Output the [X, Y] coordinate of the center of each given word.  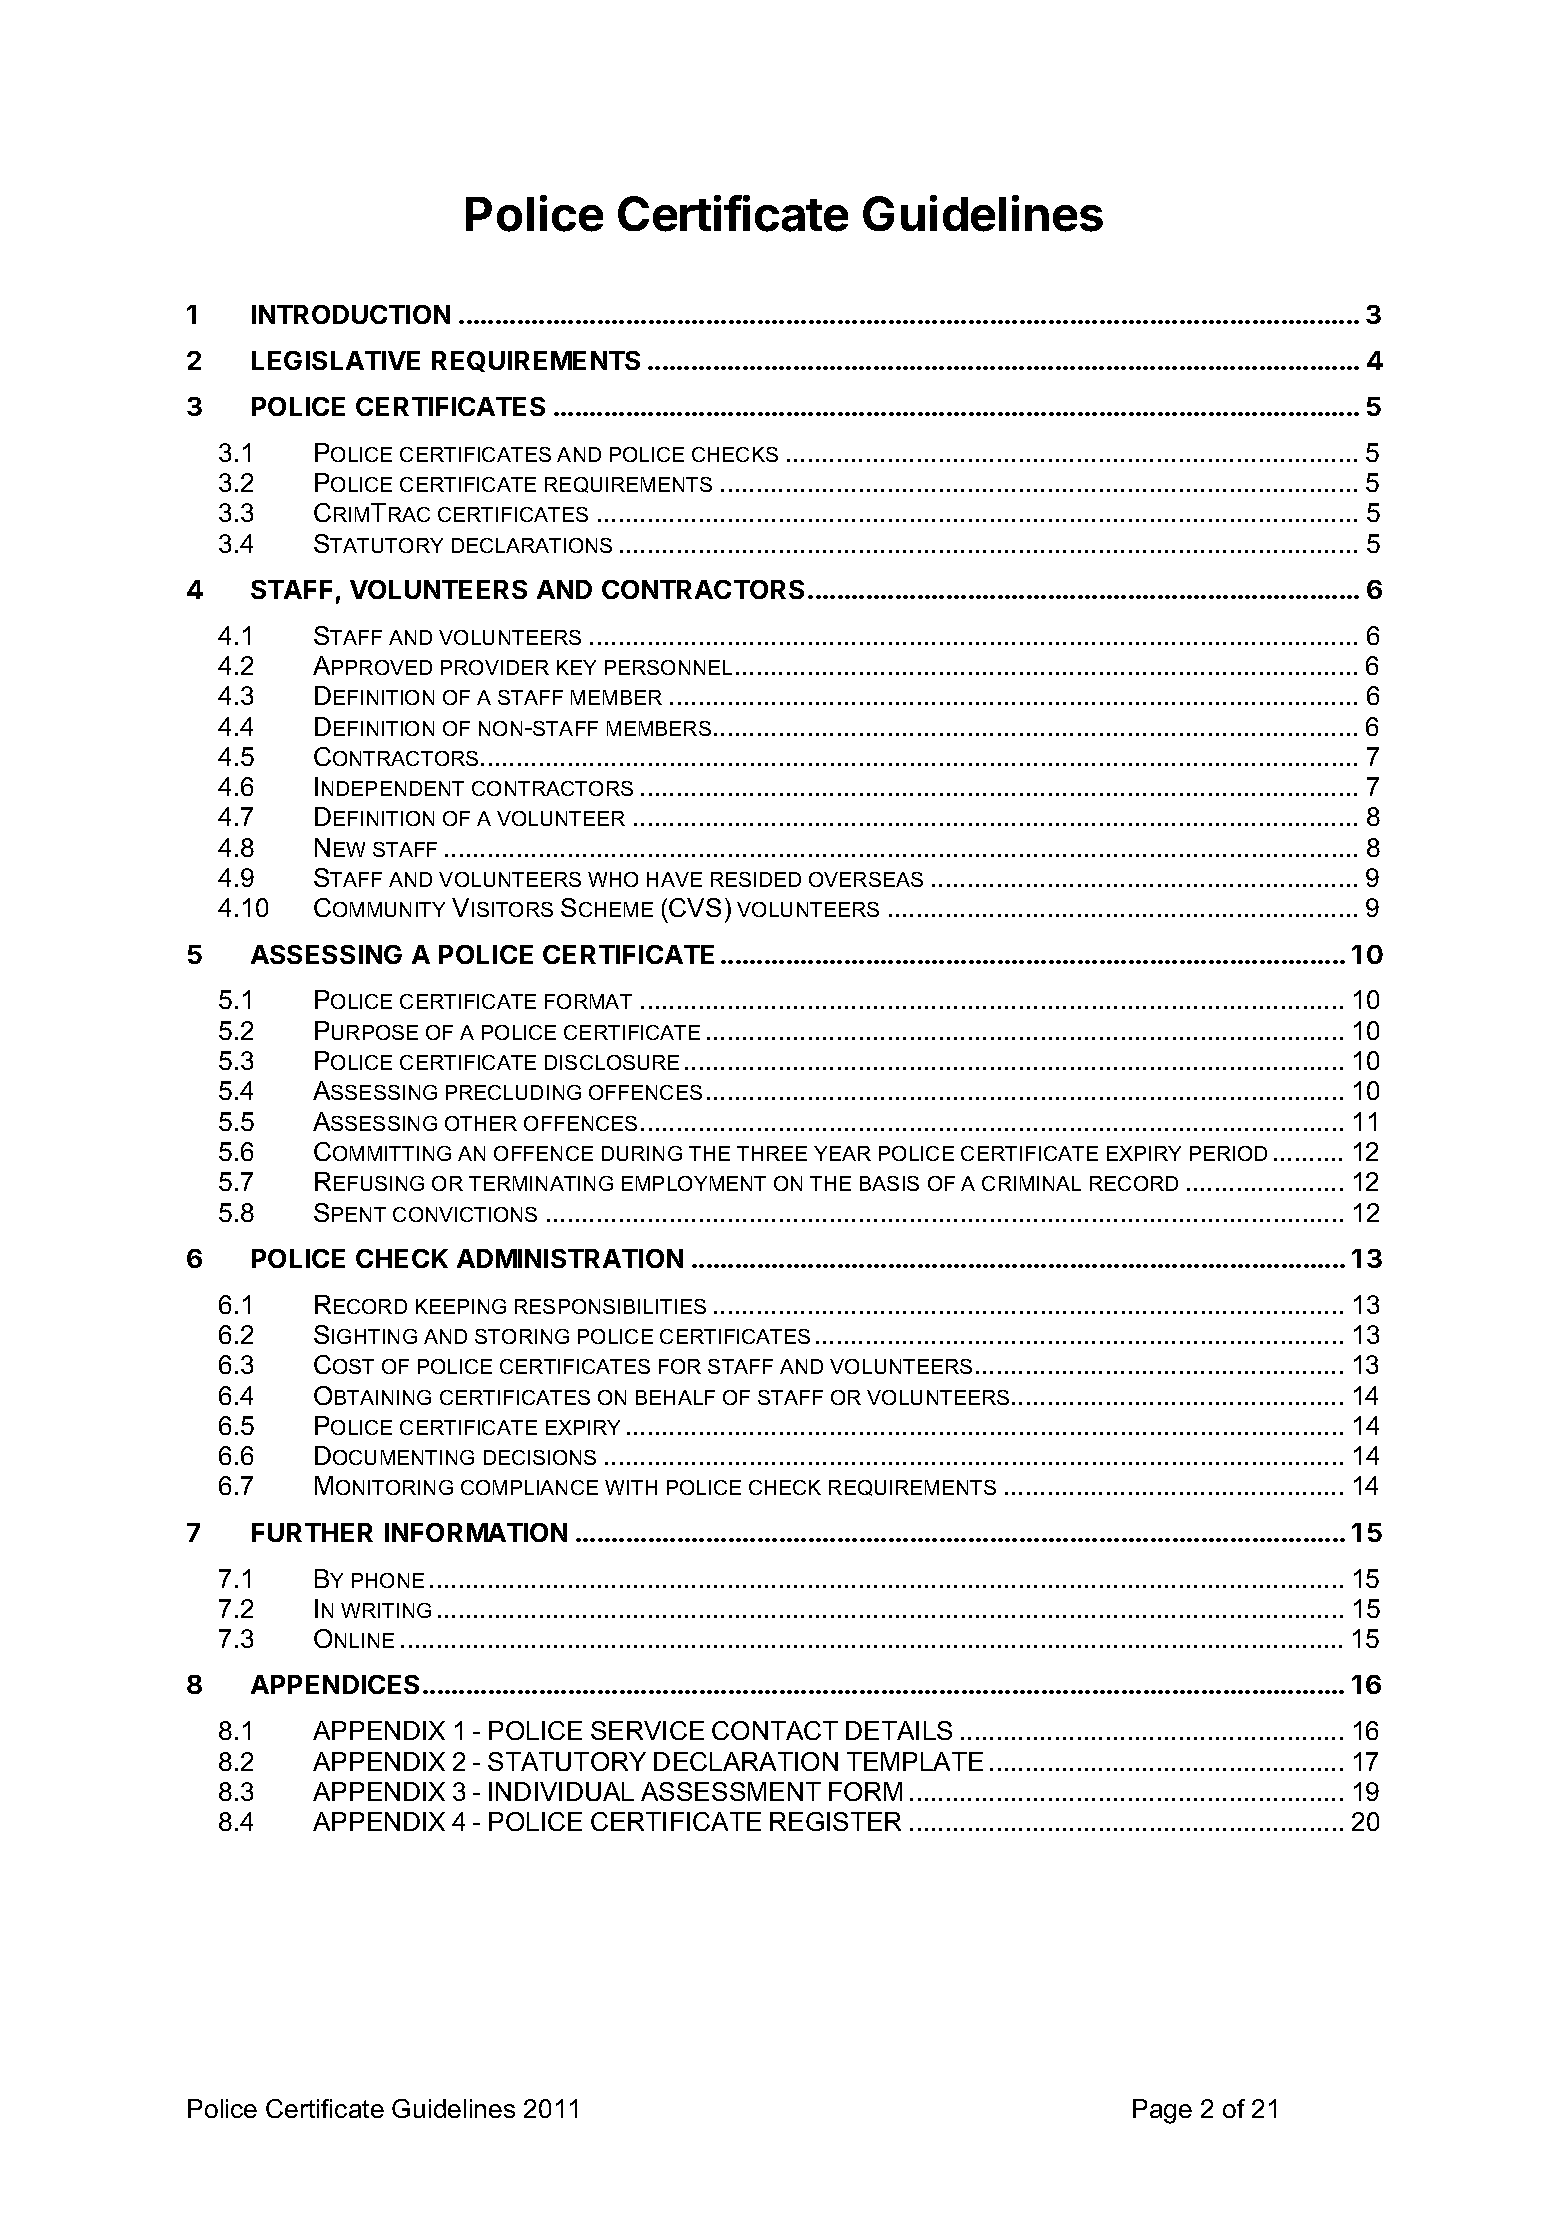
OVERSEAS [866, 879]
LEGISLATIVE [336, 360]
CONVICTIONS [465, 1214]
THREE [772, 1153]
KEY [576, 667]
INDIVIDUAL [561, 1791]
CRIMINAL [1031, 1183]
